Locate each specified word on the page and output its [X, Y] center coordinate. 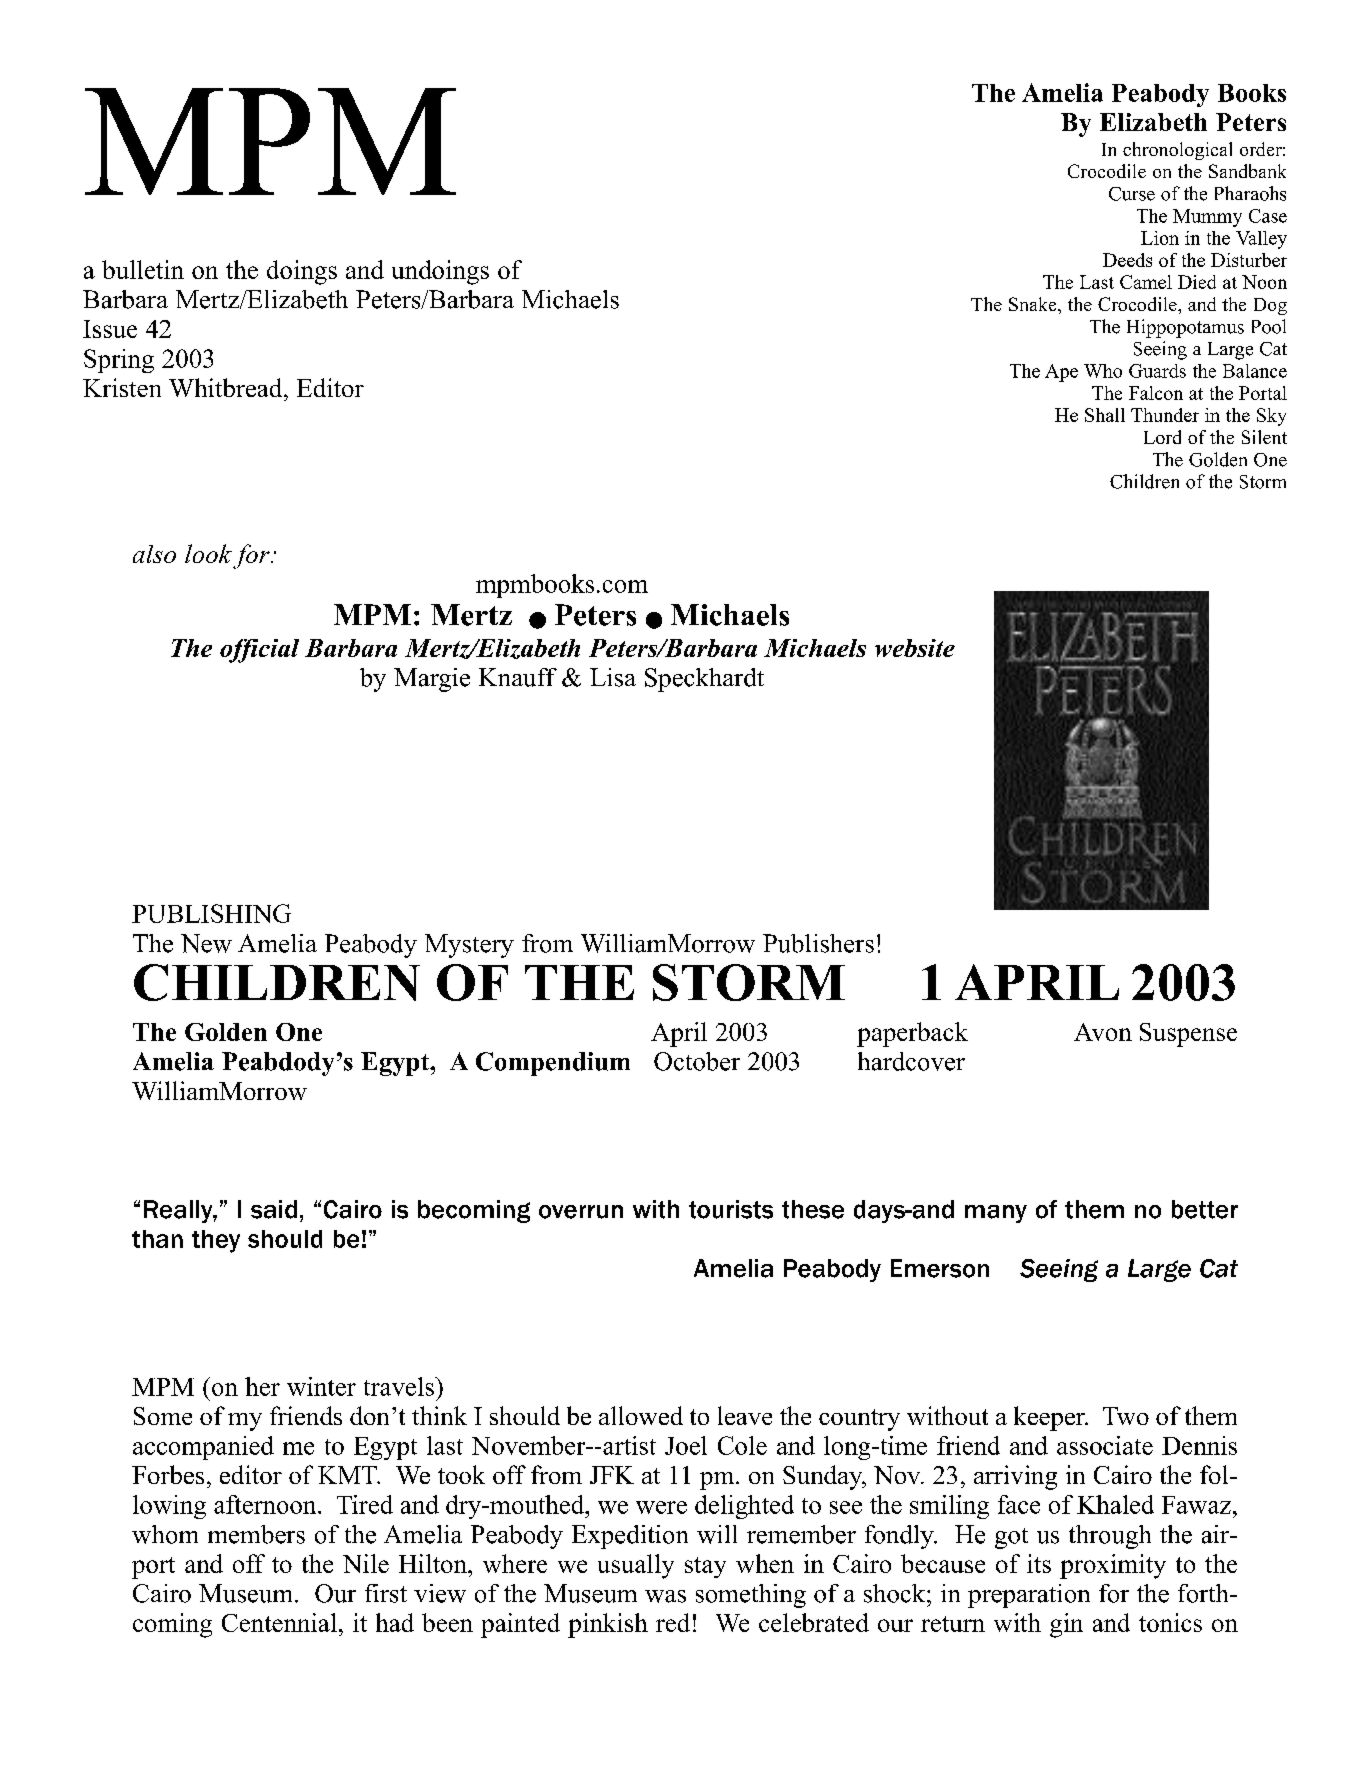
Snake [1034, 304]
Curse [1132, 194]
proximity [1113, 1566]
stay [705, 1567]
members [256, 1534]
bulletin [143, 269]
